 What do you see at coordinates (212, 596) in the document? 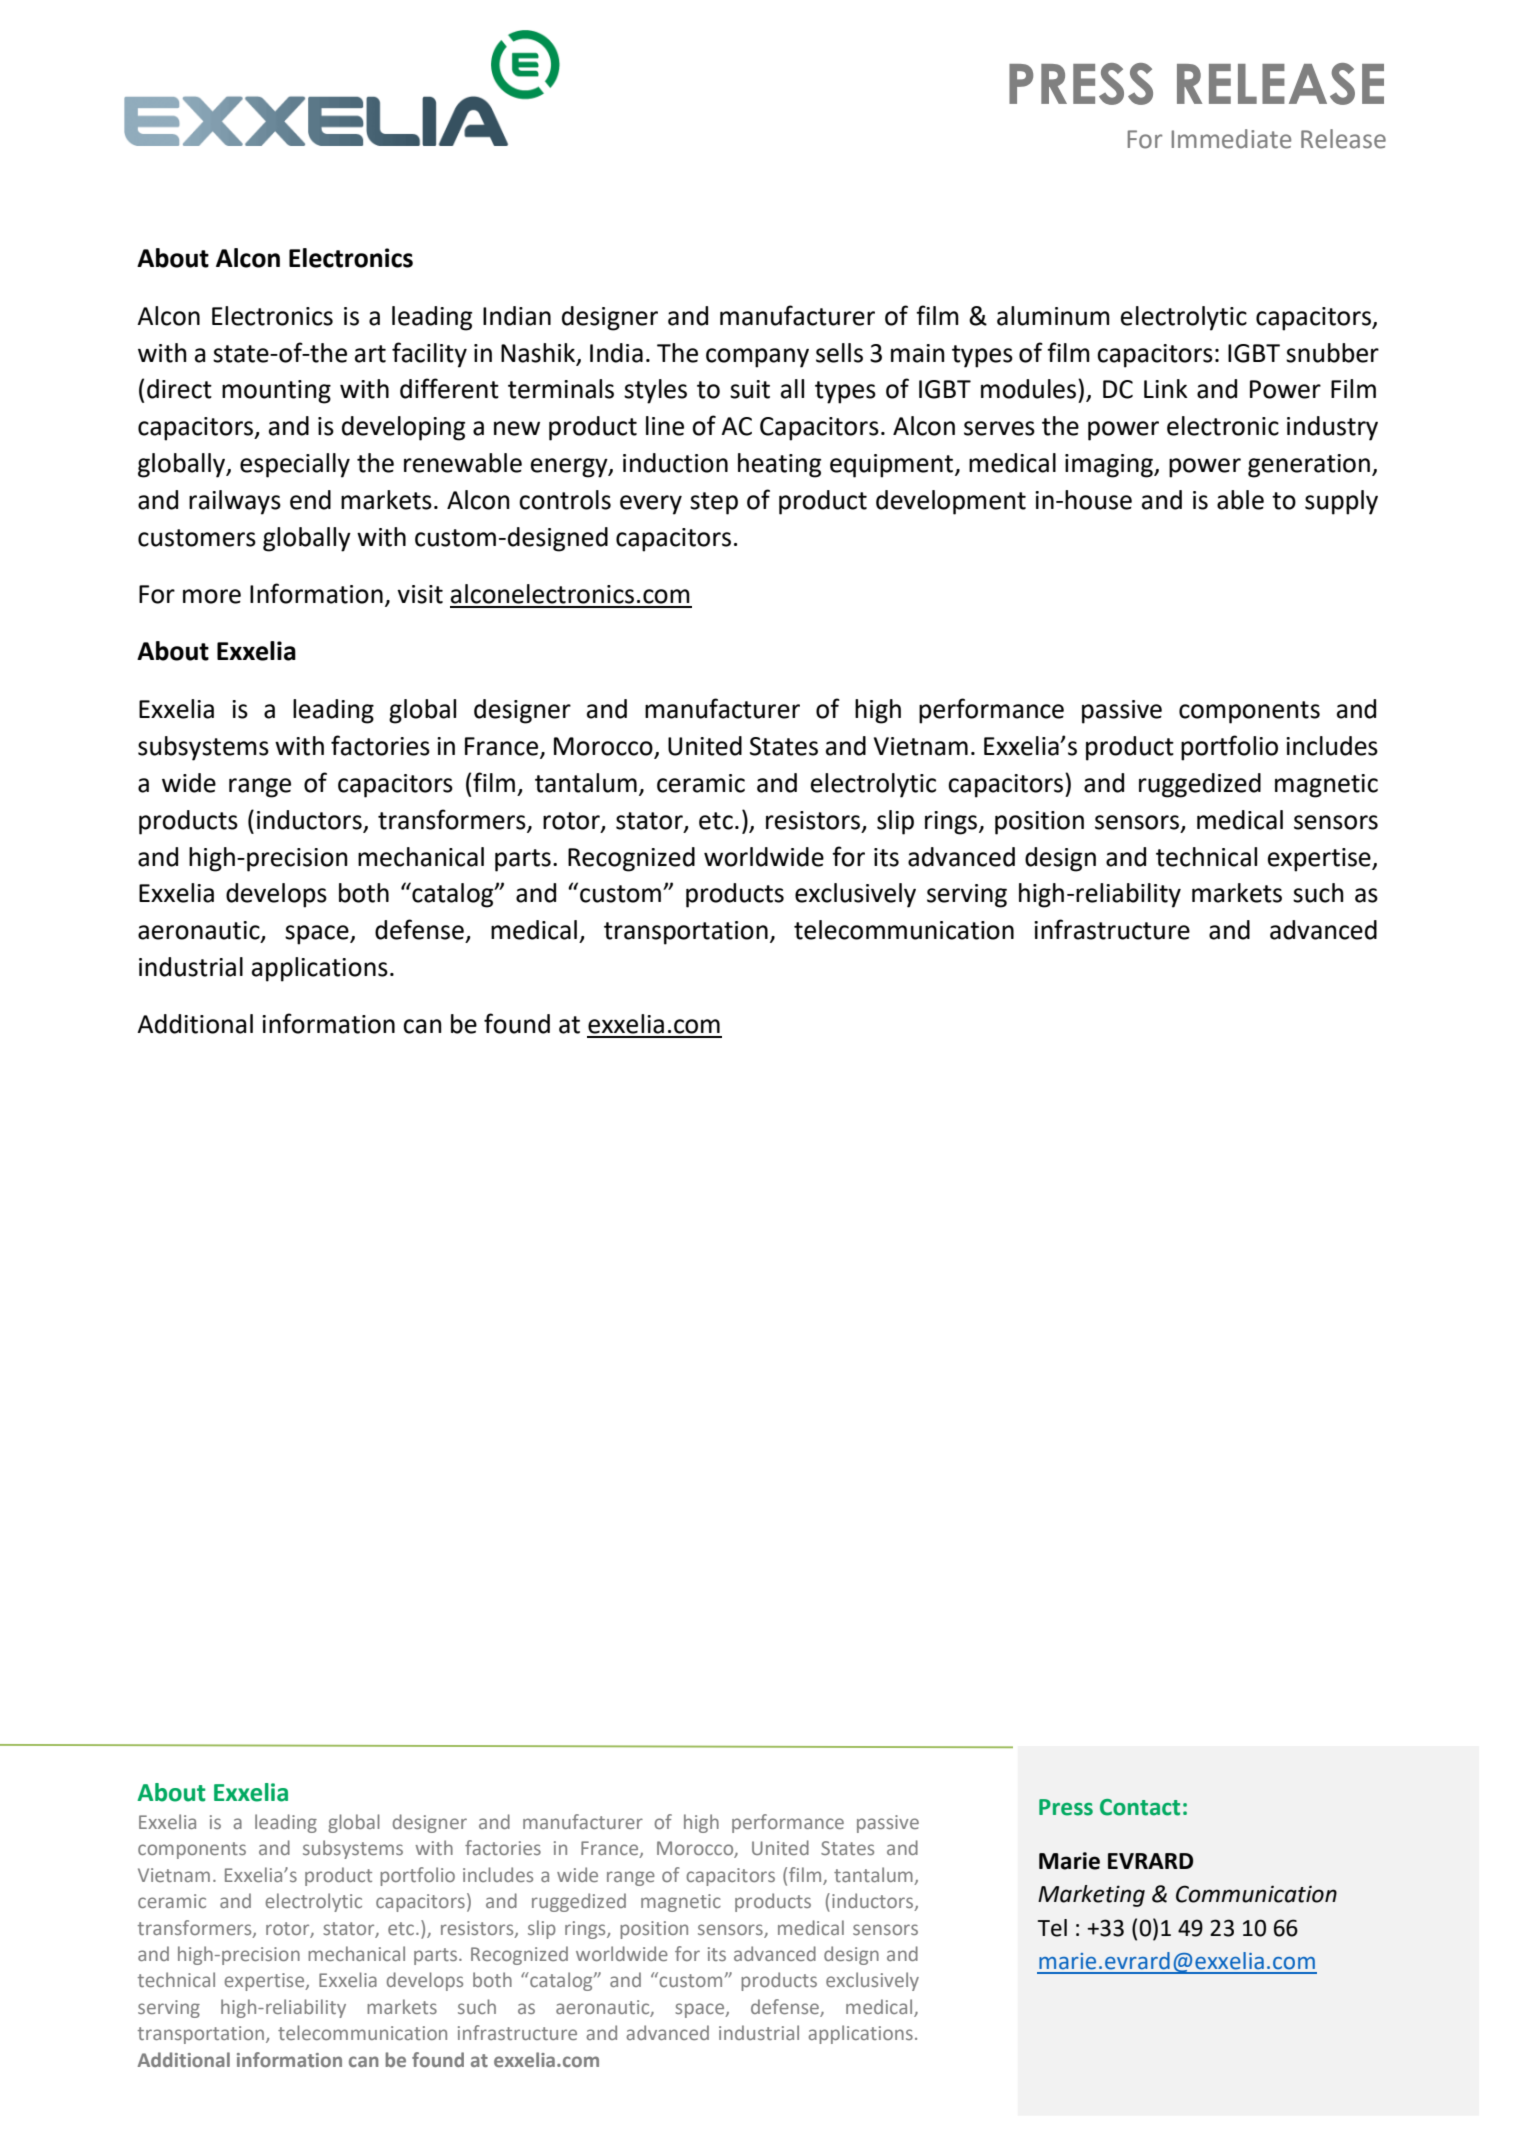
I see `more` at bounding box center [212, 596].
